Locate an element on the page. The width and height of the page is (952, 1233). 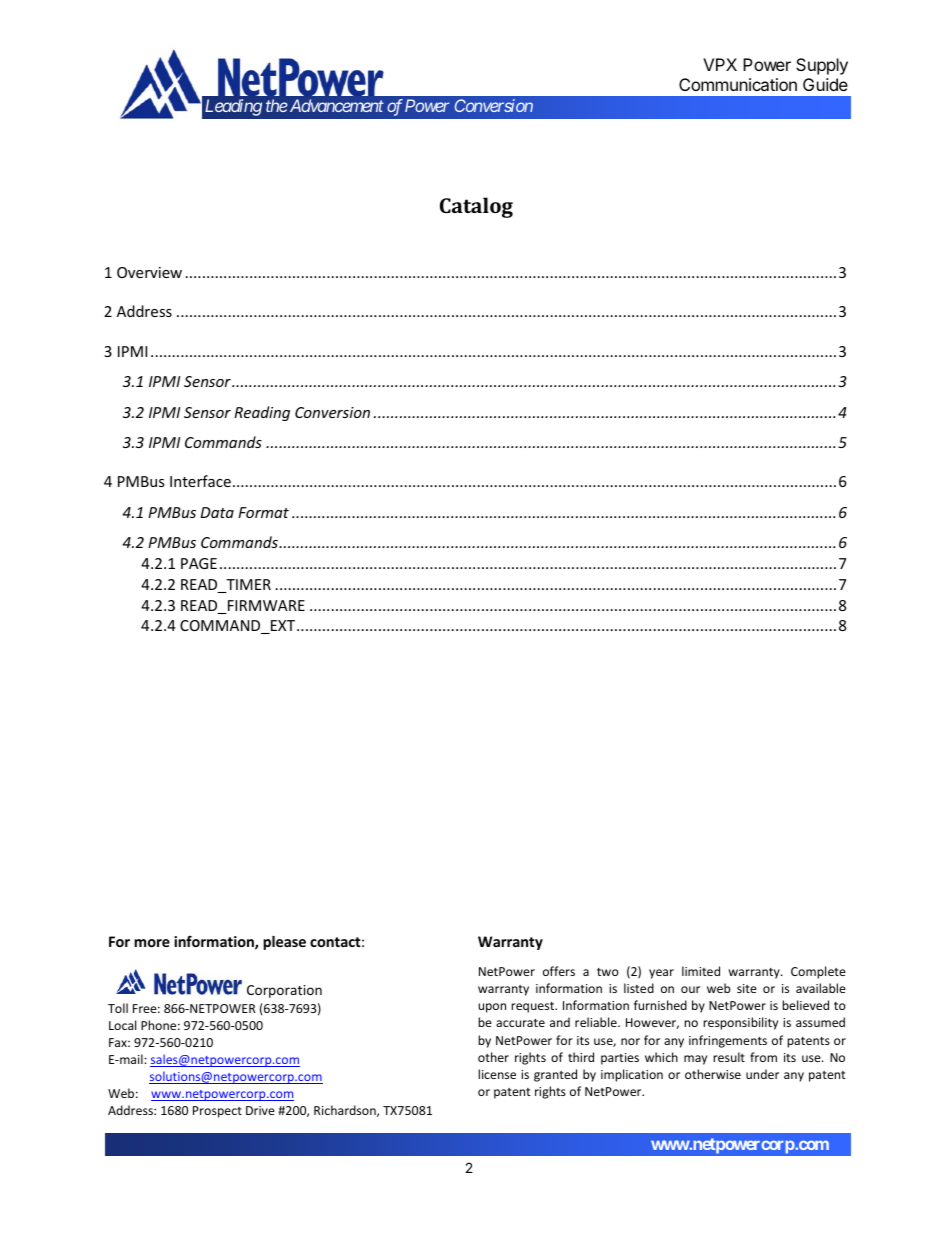
Data is located at coordinates (217, 512).
